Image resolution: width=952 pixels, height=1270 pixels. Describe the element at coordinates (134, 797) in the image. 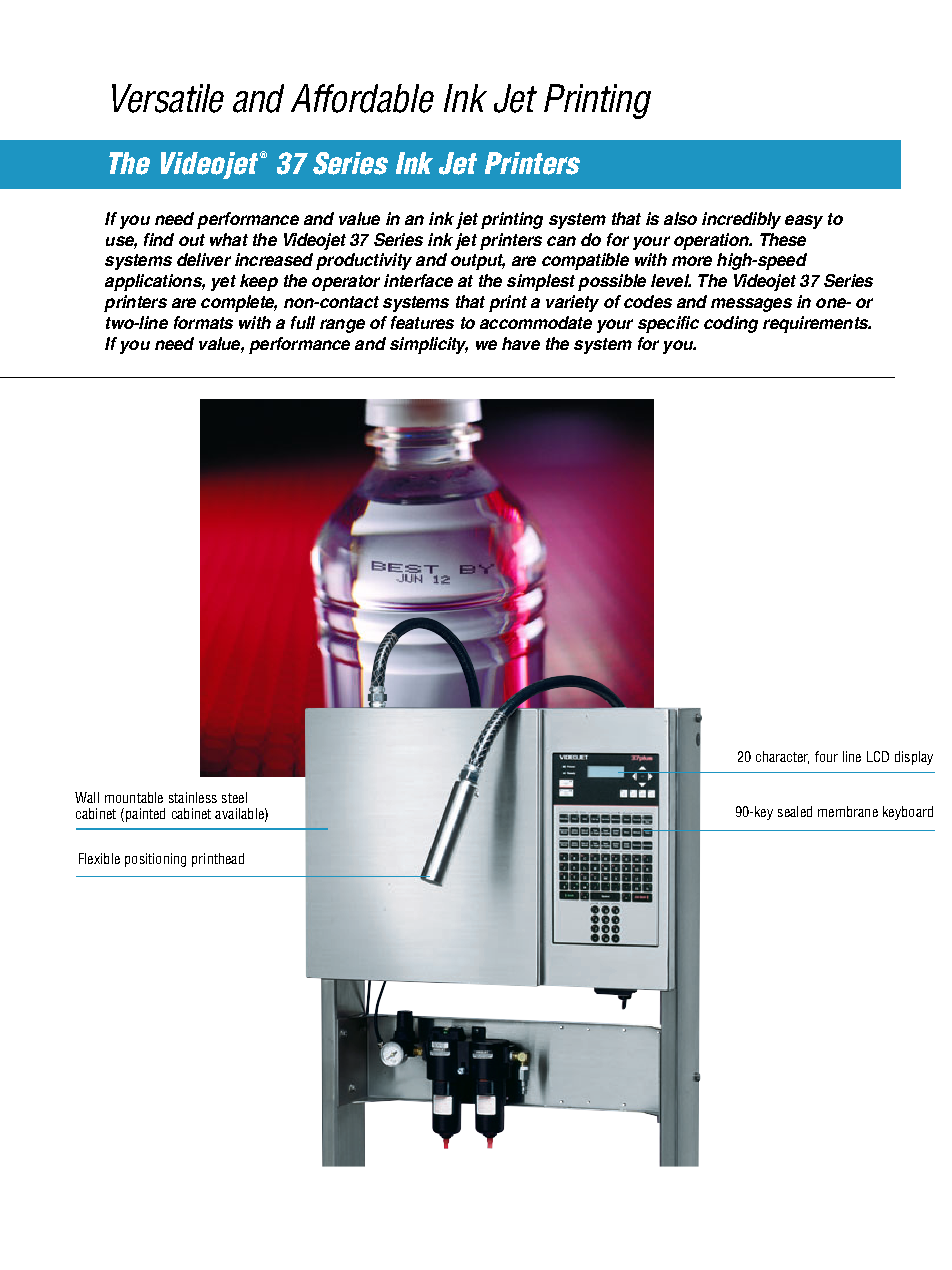

I see `mountable` at that location.
